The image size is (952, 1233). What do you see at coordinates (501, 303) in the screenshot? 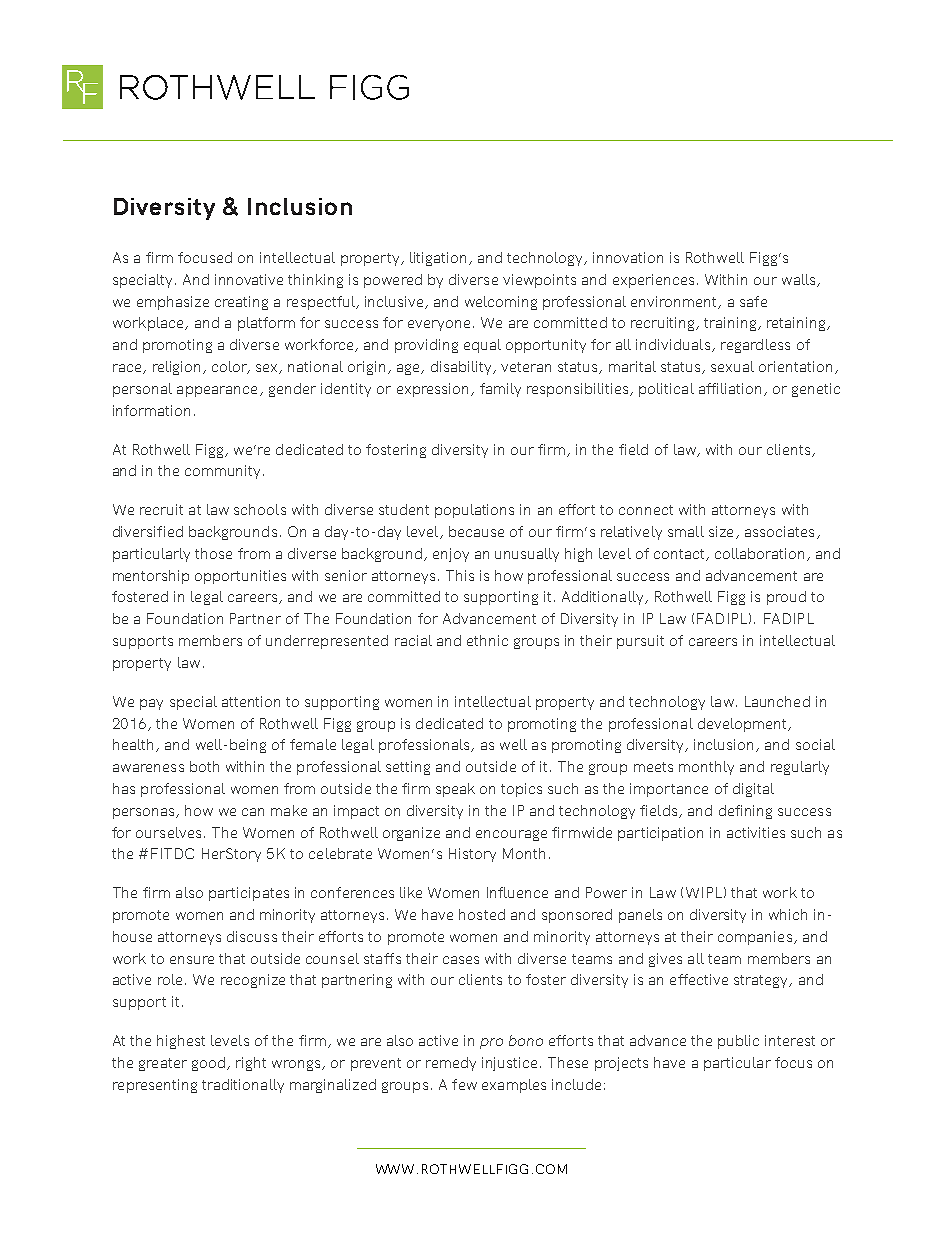
I see `welcoming` at bounding box center [501, 303].
